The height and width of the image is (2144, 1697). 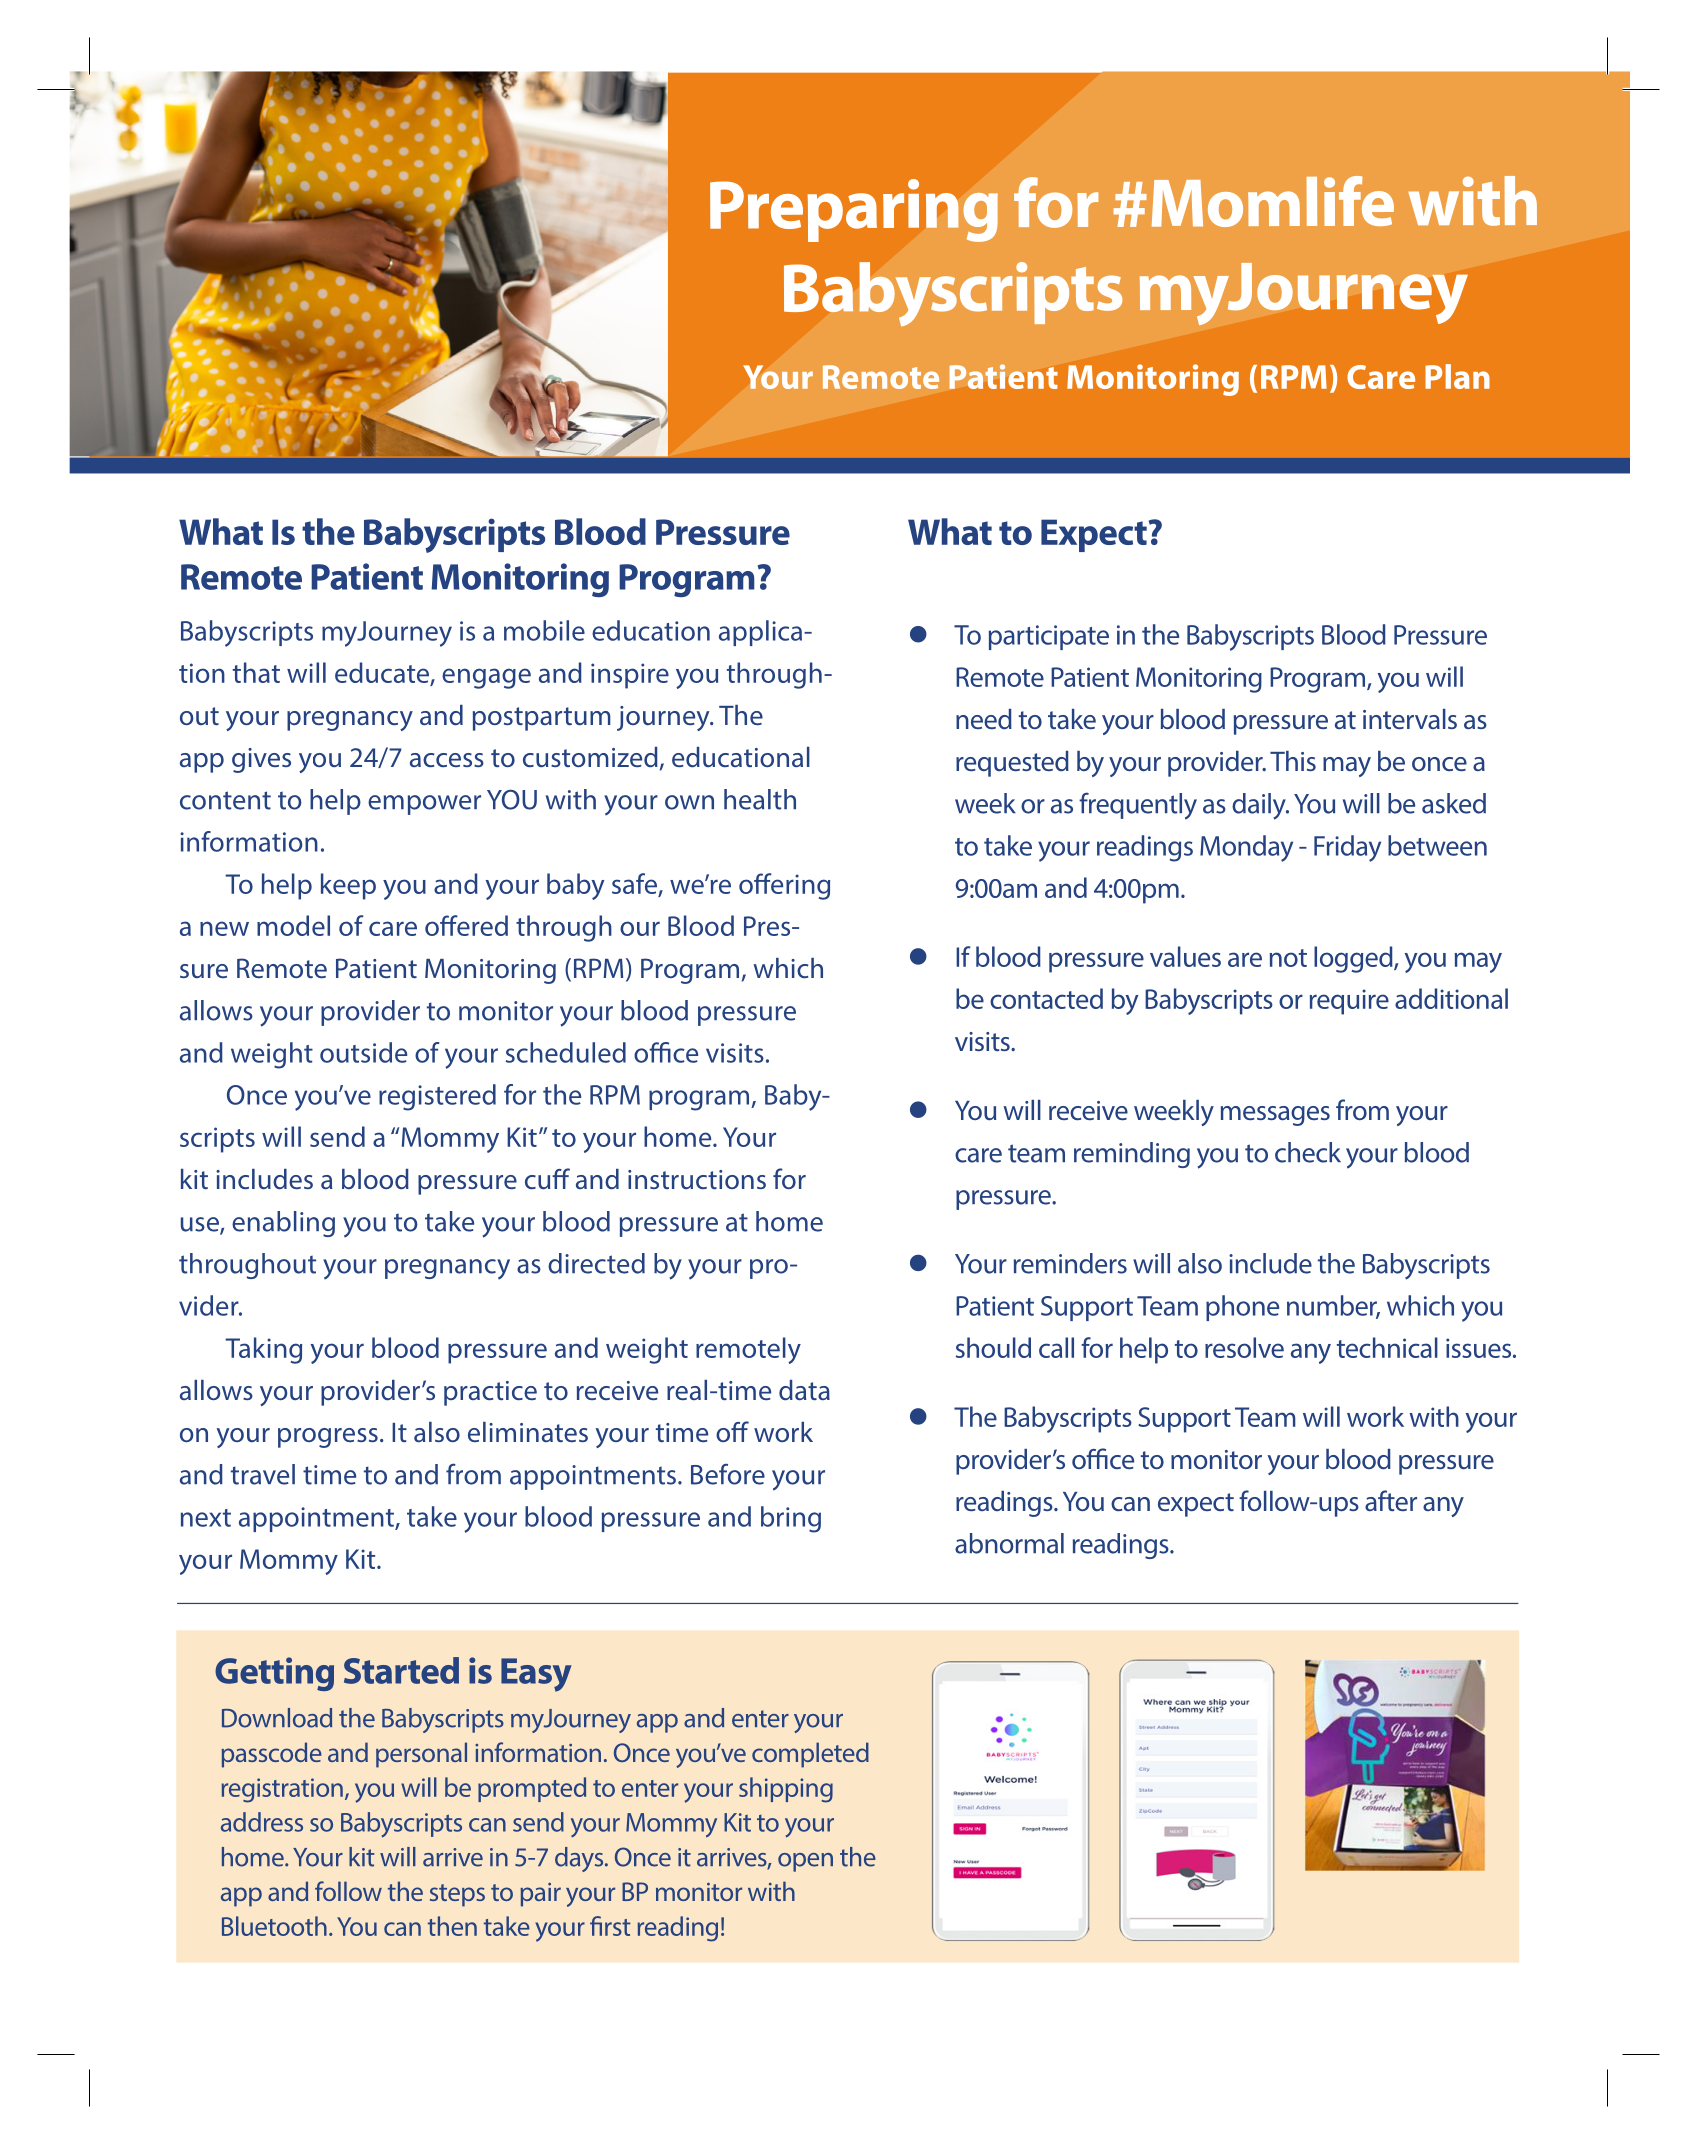 I want to click on educate, so click(x=383, y=674).
